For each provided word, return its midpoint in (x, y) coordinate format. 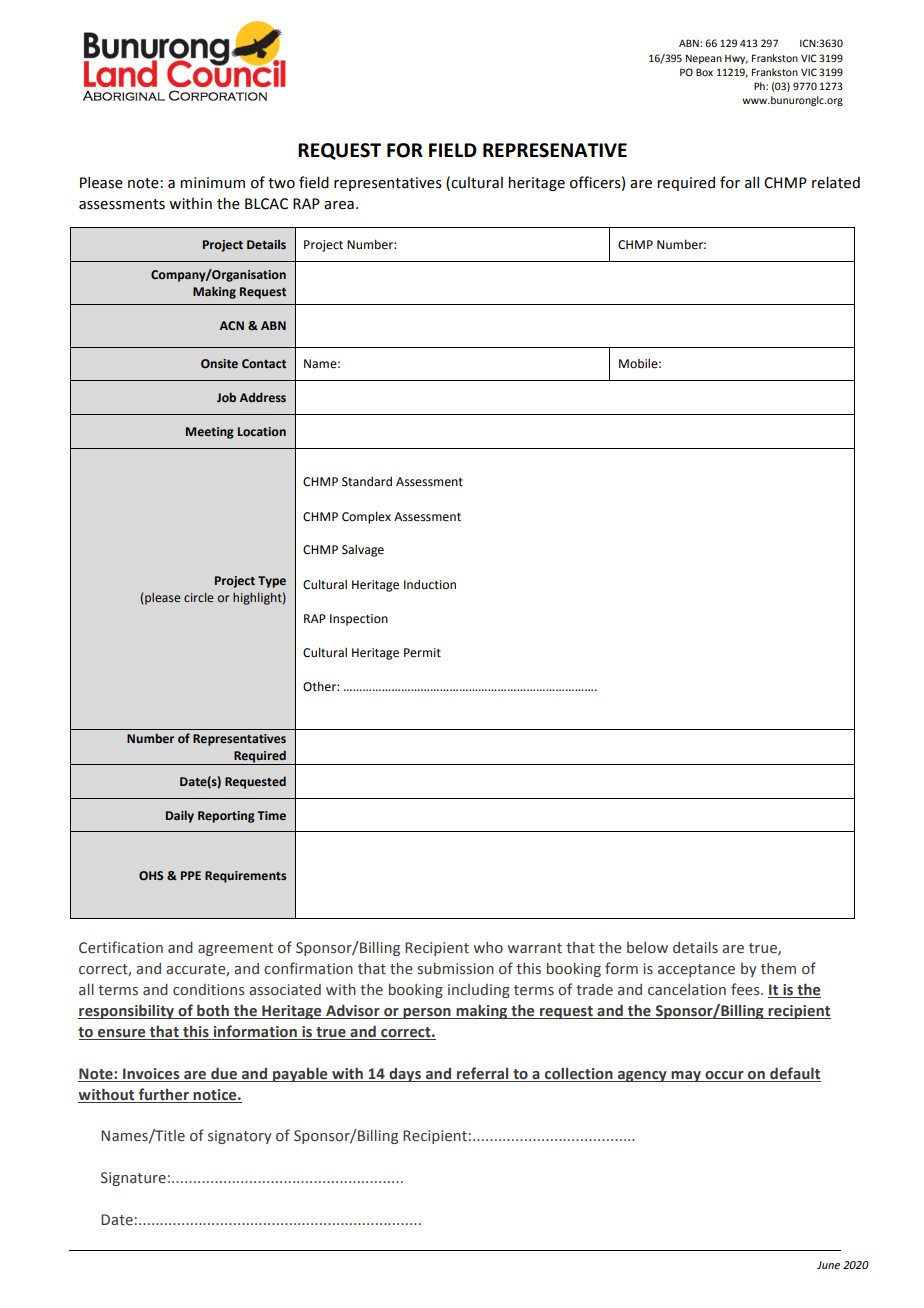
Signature (133, 1179)
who (488, 948)
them (778, 969)
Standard (367, 481)
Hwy (736, 59)
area (339, 205)
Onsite (219, 363)
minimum (212, 183)
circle (199, 597)
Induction (430, 584)
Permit (422, 653)
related (836, 182)
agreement (235, 949)
